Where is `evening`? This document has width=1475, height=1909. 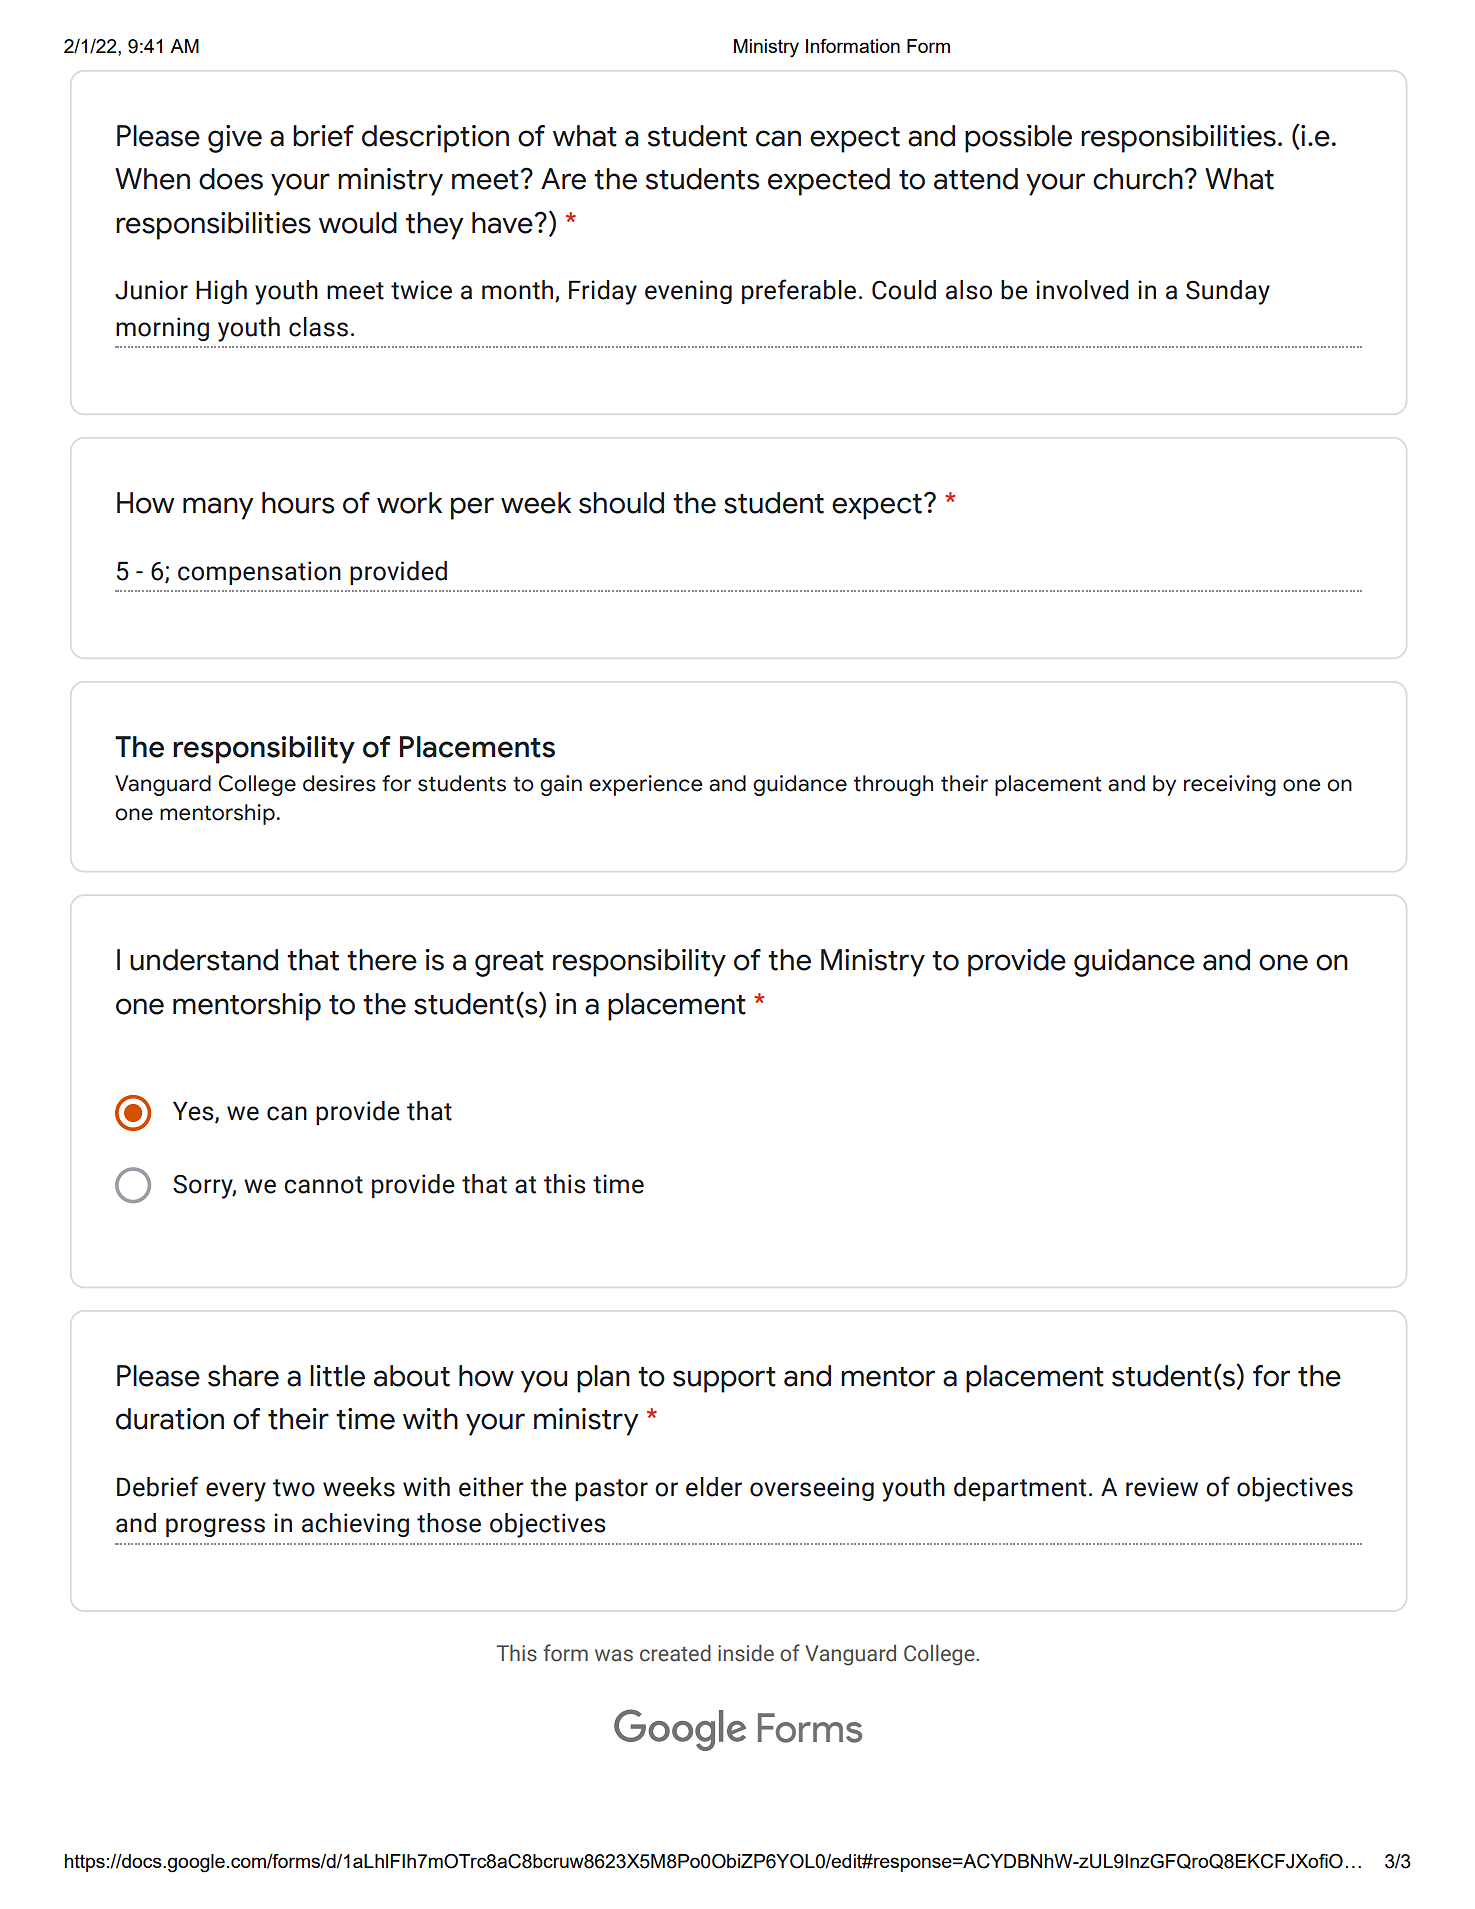
evening is located at coordinates (688, 292).
